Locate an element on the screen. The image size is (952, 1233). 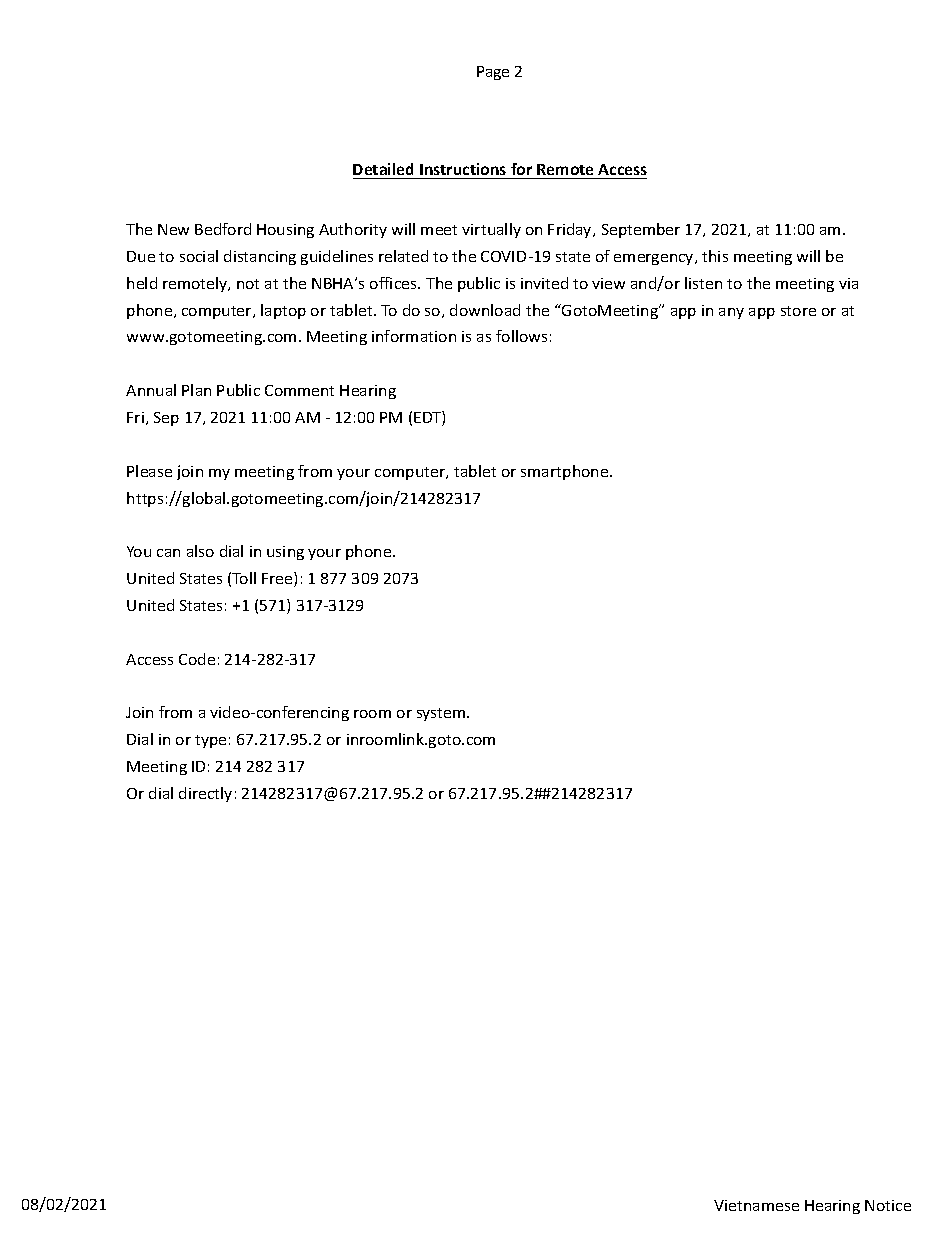
directly is located at coordinates (205, 794).
